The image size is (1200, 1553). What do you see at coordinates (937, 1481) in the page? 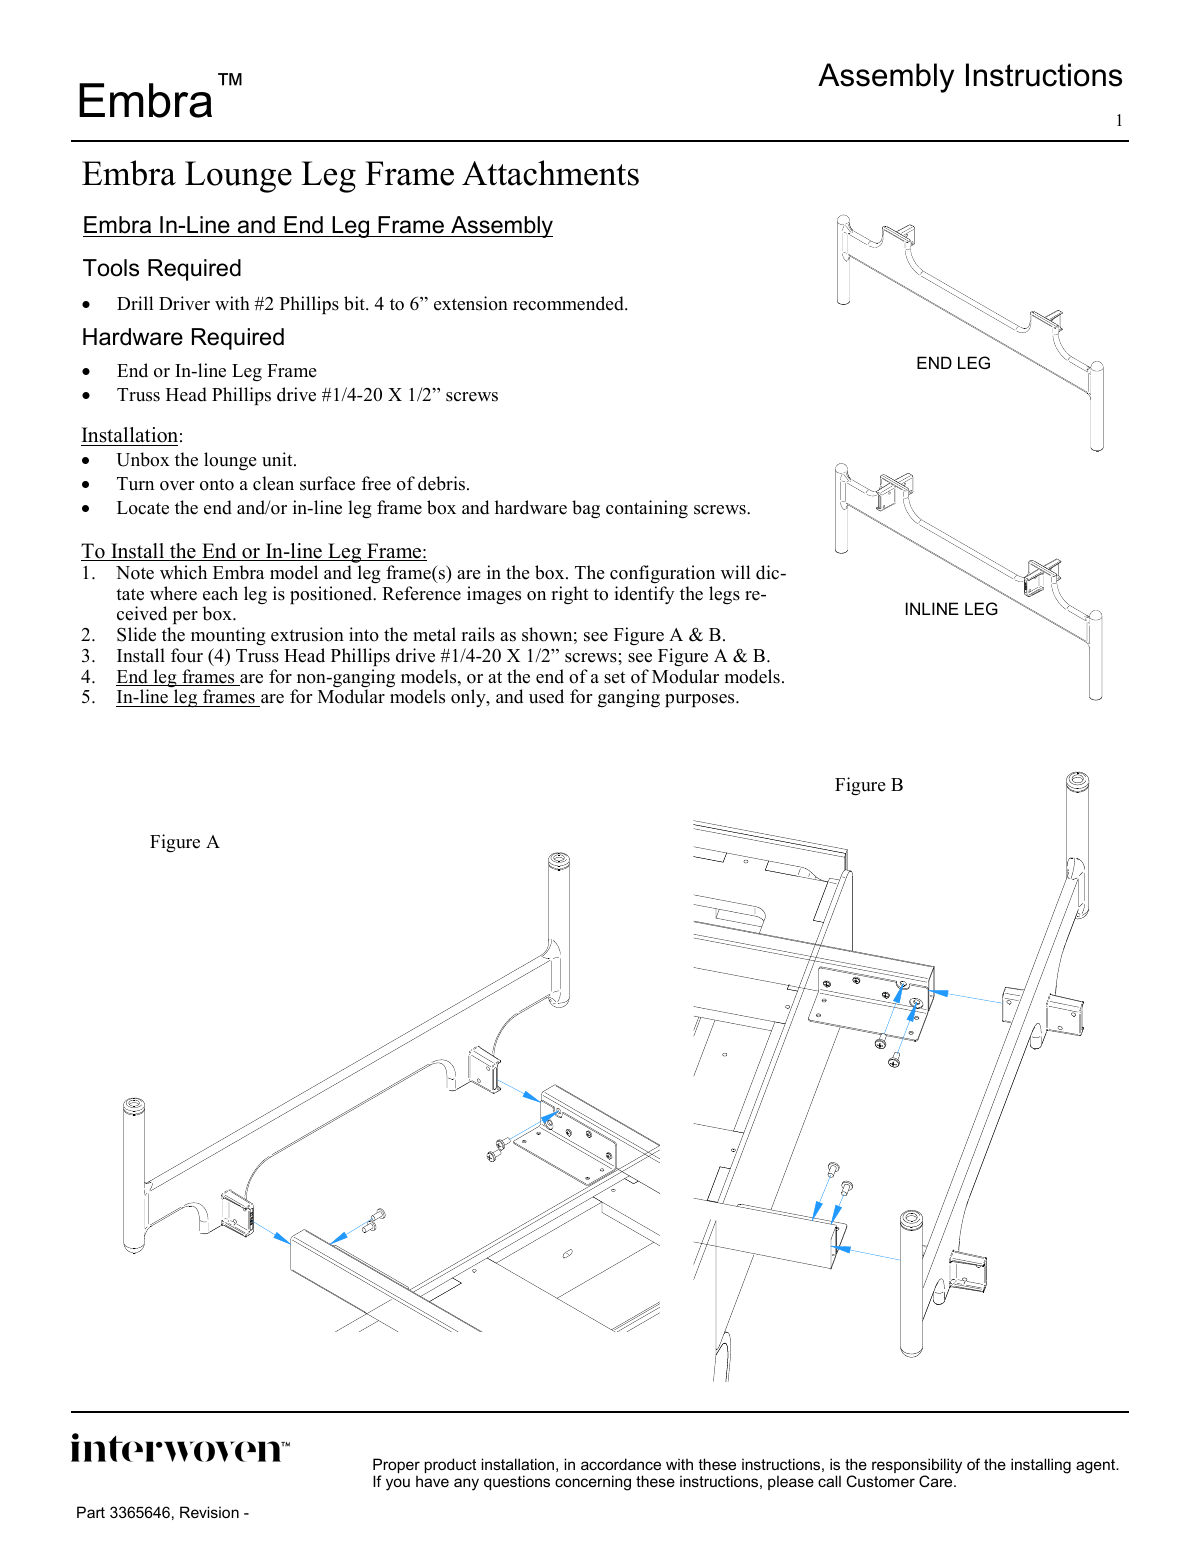
I see `Care` at bounding box center [937, 1481].
